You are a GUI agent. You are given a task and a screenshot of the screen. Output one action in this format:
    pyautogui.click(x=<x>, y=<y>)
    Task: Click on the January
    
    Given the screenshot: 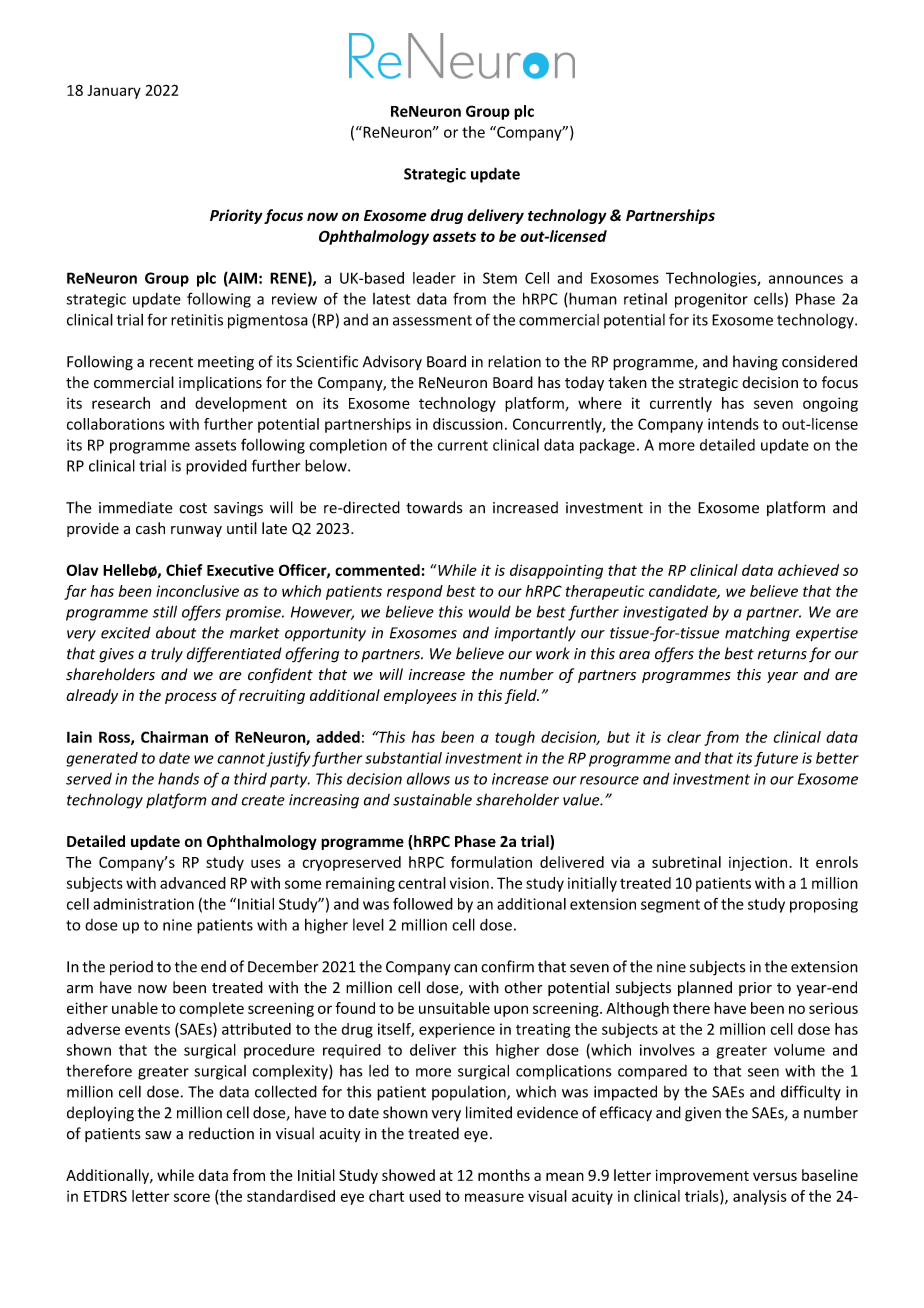 What is the action you would take?
    pyautogui.click(x=114, y=92)
